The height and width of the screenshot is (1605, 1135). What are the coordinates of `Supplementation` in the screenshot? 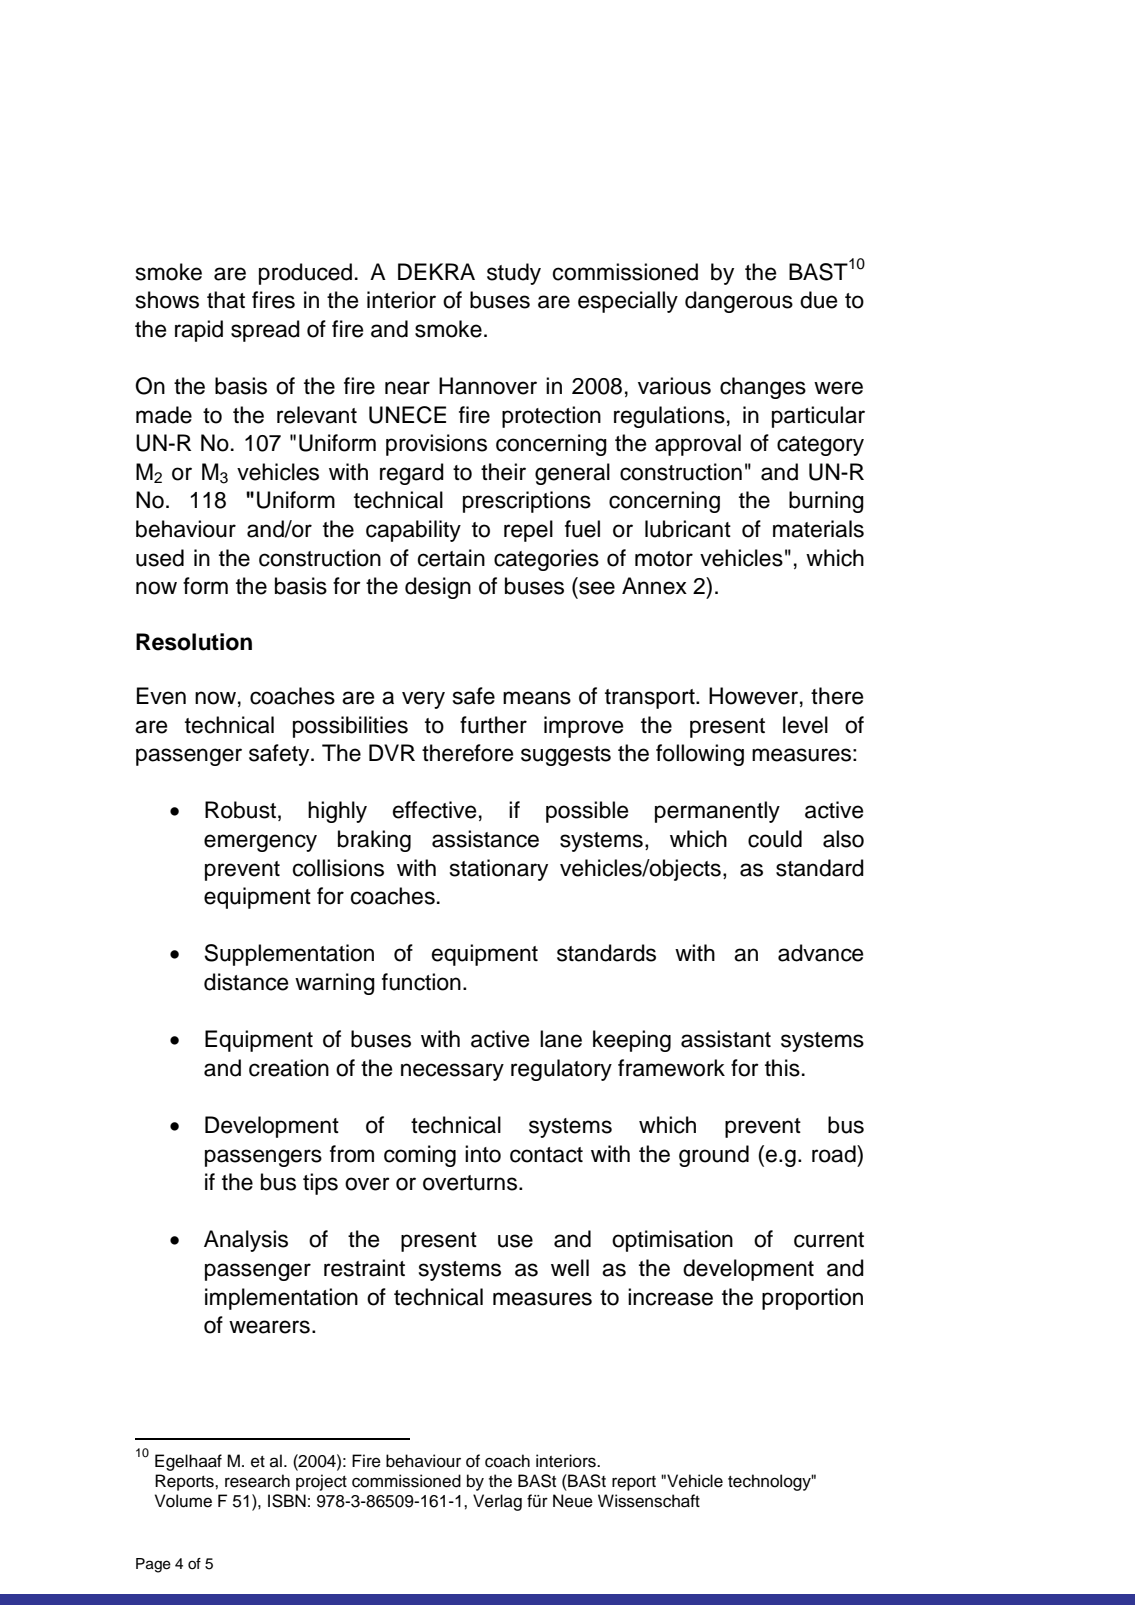 It's located at (289, 955).
